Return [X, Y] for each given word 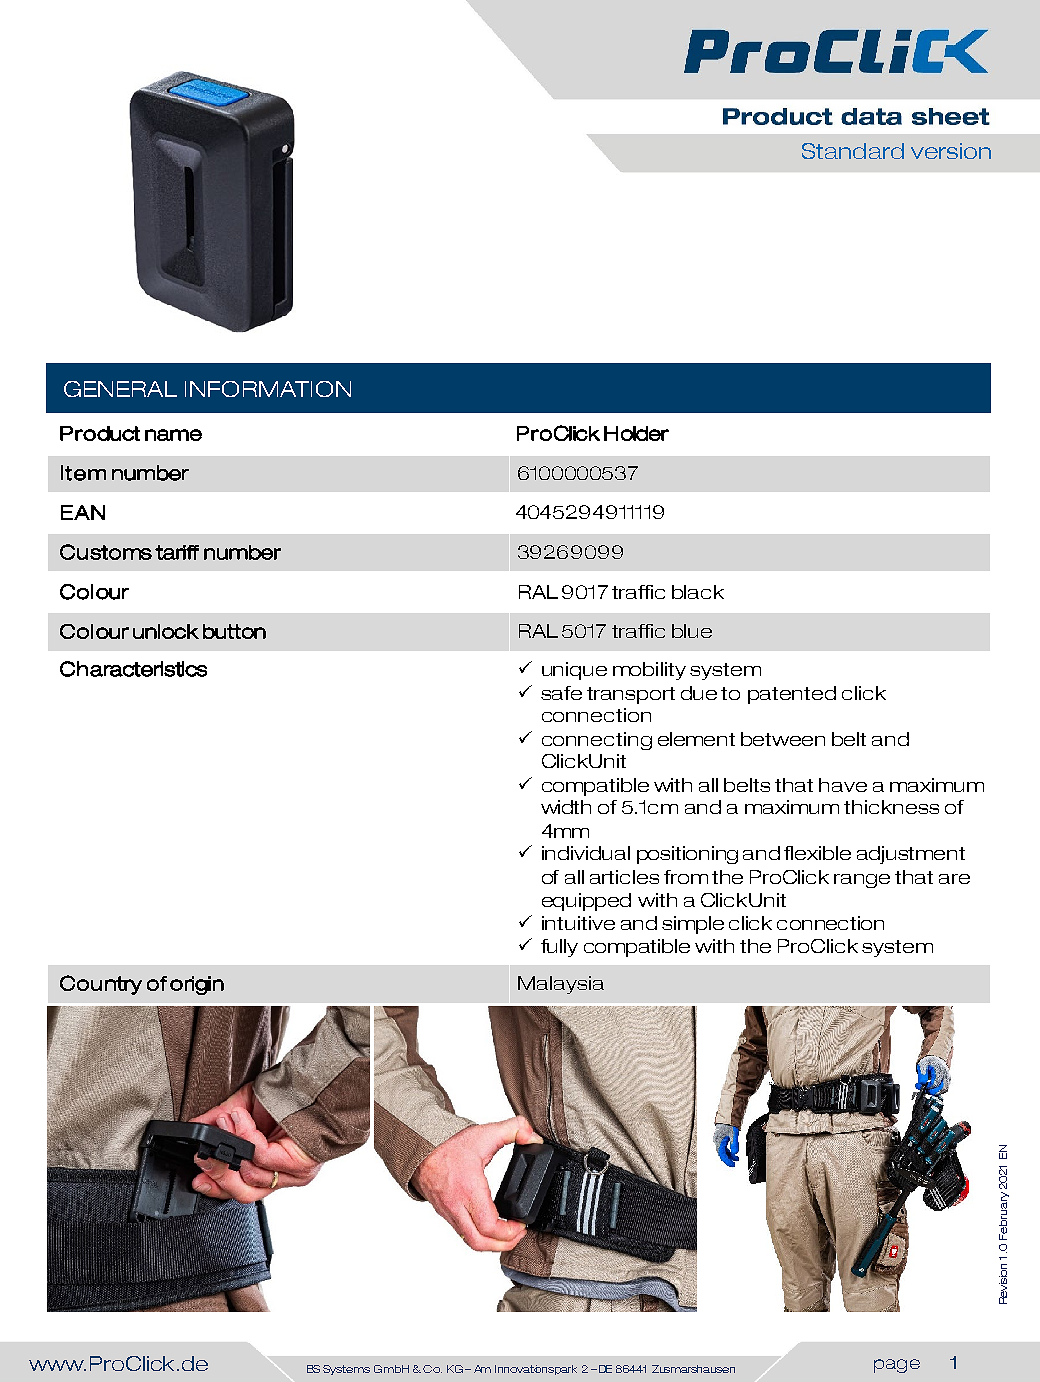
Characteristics [133, 669]
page [897, 1366]
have [843, 785]
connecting [597, 741]
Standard [853, 151]
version [951, 151]
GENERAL [120, 389]
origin [197, 985]
